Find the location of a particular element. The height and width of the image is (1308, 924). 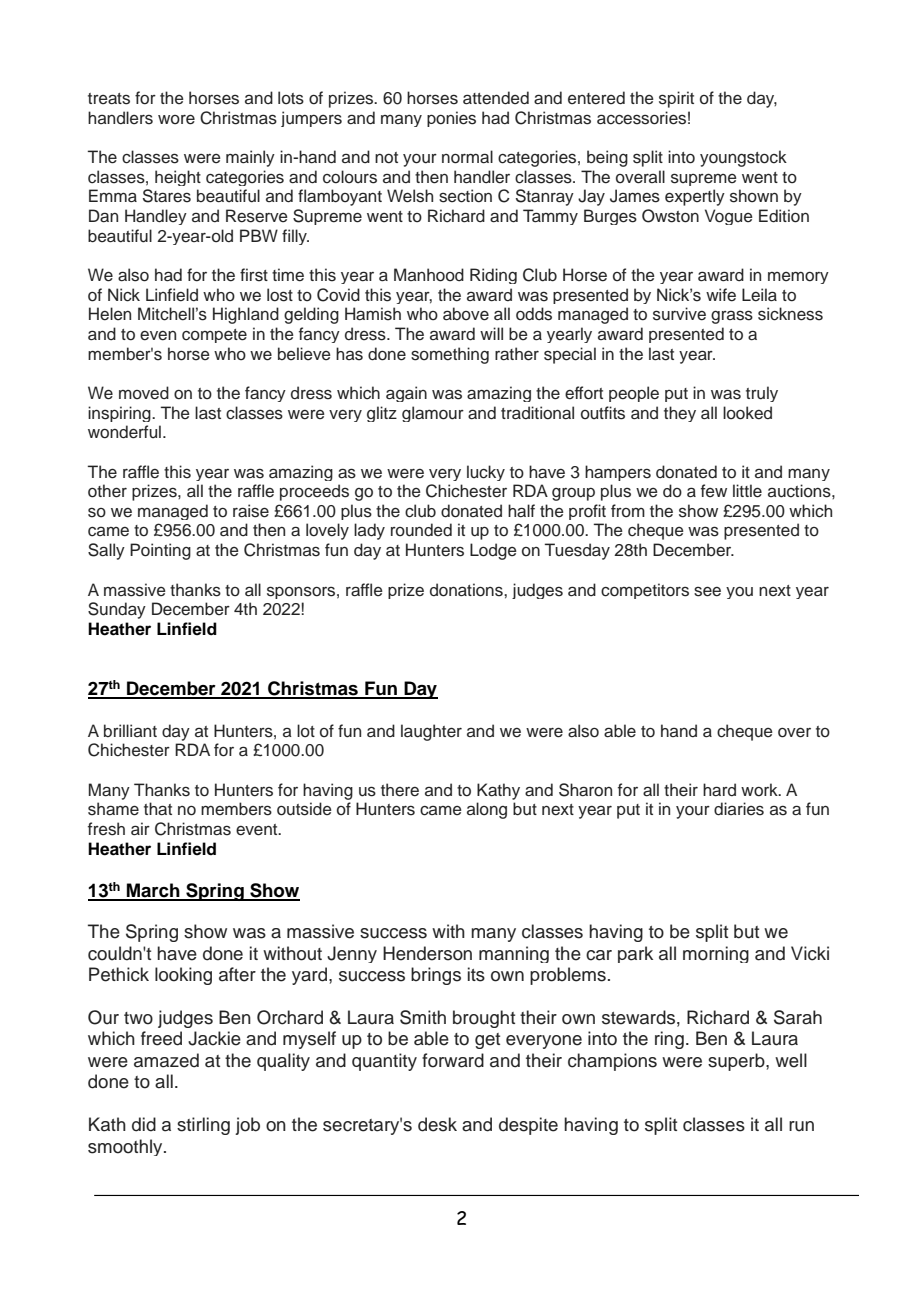

wonderful is located at coordinates (124, 432).
